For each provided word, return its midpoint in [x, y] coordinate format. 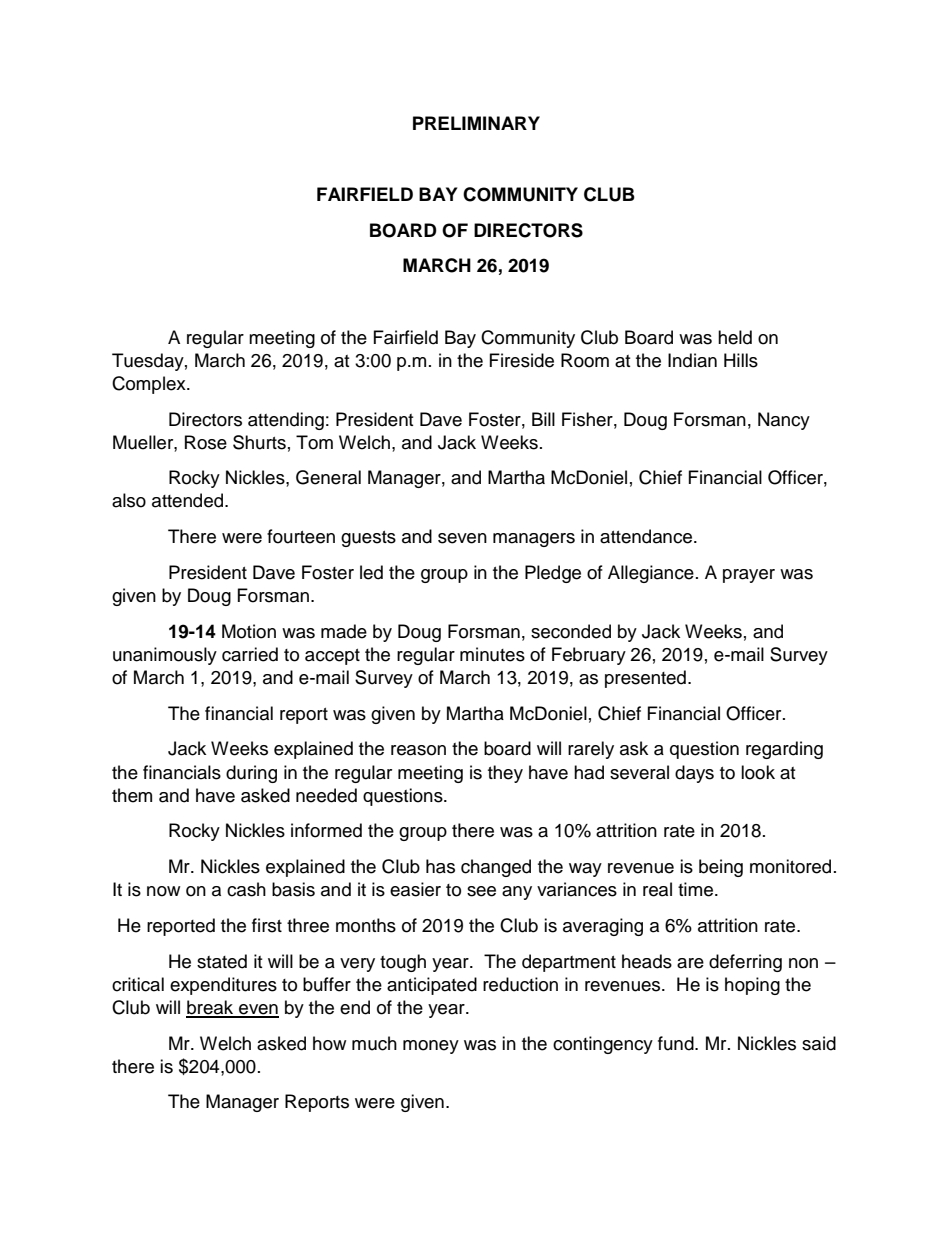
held [735, 337]
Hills [741, 360]
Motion [249, 631]
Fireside [522, 360]
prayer [749, 576]
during [251, 774]
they [505, 774]
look [758, 772]
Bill [543, 419]
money [431, 1047]
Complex [150, 385]
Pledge [553, 574]
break [211, 1008]
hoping [752, 986]
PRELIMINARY [476, 123]
